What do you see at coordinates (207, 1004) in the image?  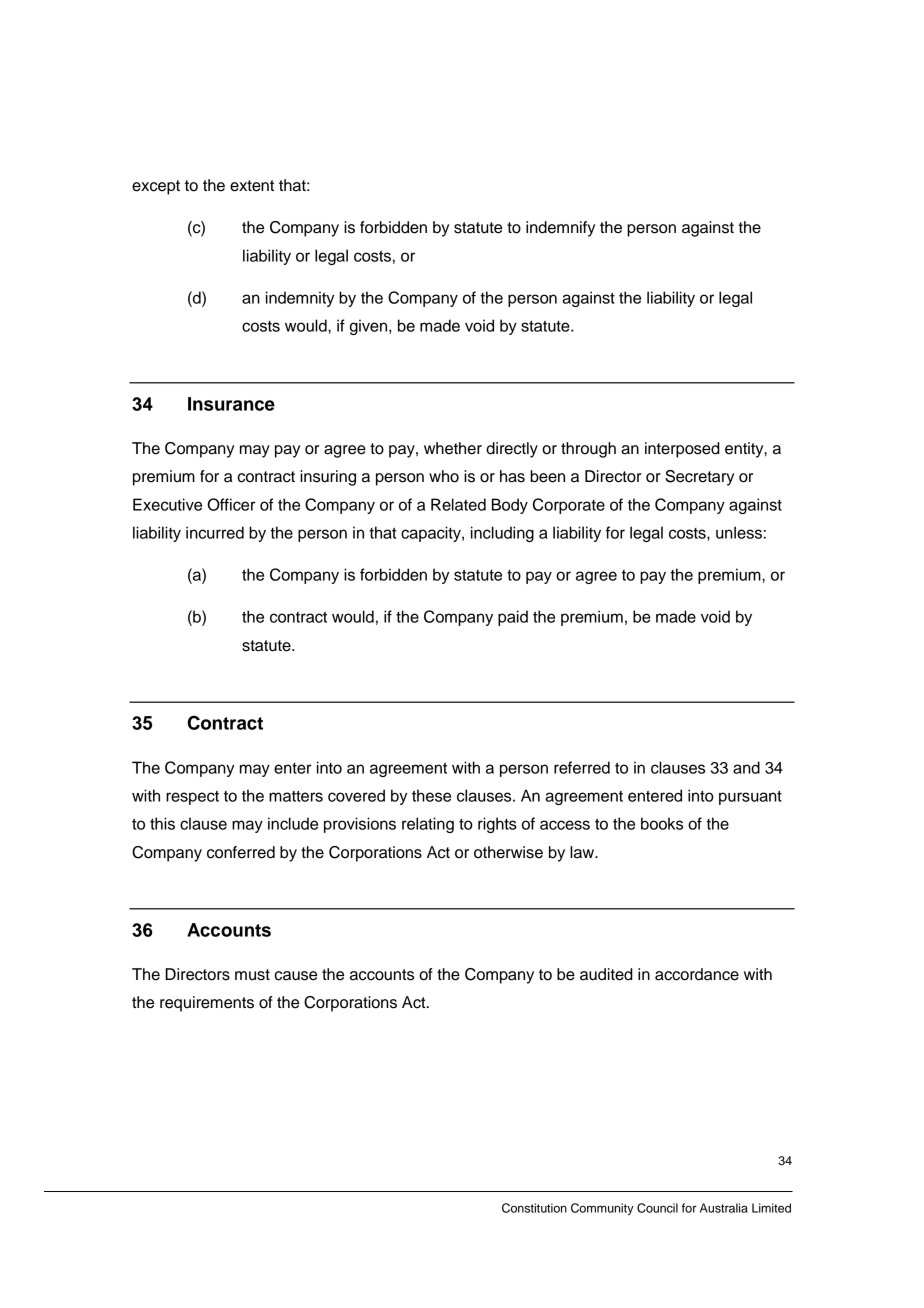 I see `requirements` at bounding box center [207, 1004].
